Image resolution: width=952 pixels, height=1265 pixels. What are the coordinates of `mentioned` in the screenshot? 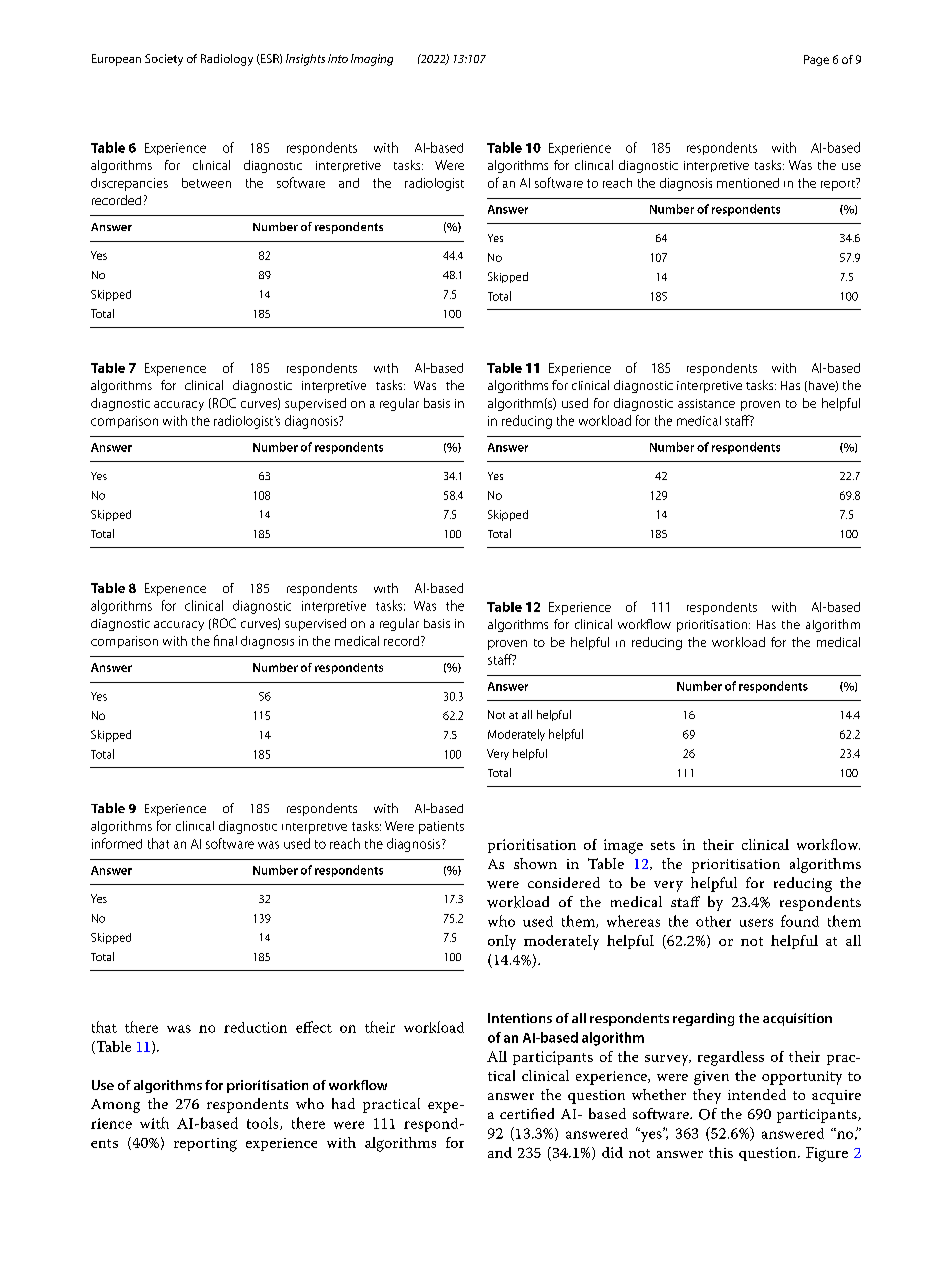 It's located at (748, 183).
